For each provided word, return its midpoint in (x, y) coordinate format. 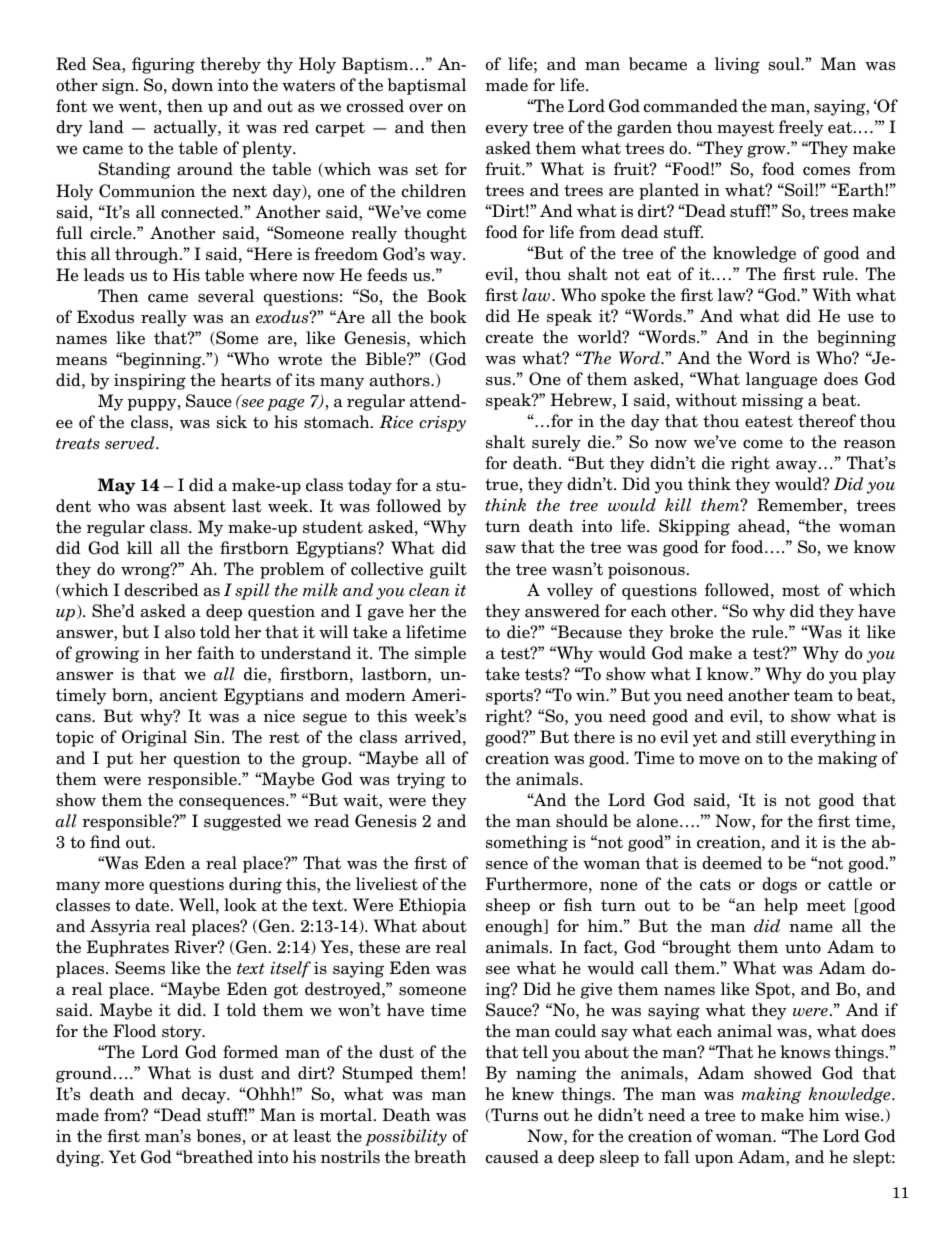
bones (219, 1136)
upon (714, 1161)
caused (512, 1157)
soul (785, 64)
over (426, 108)
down (192, 85)
